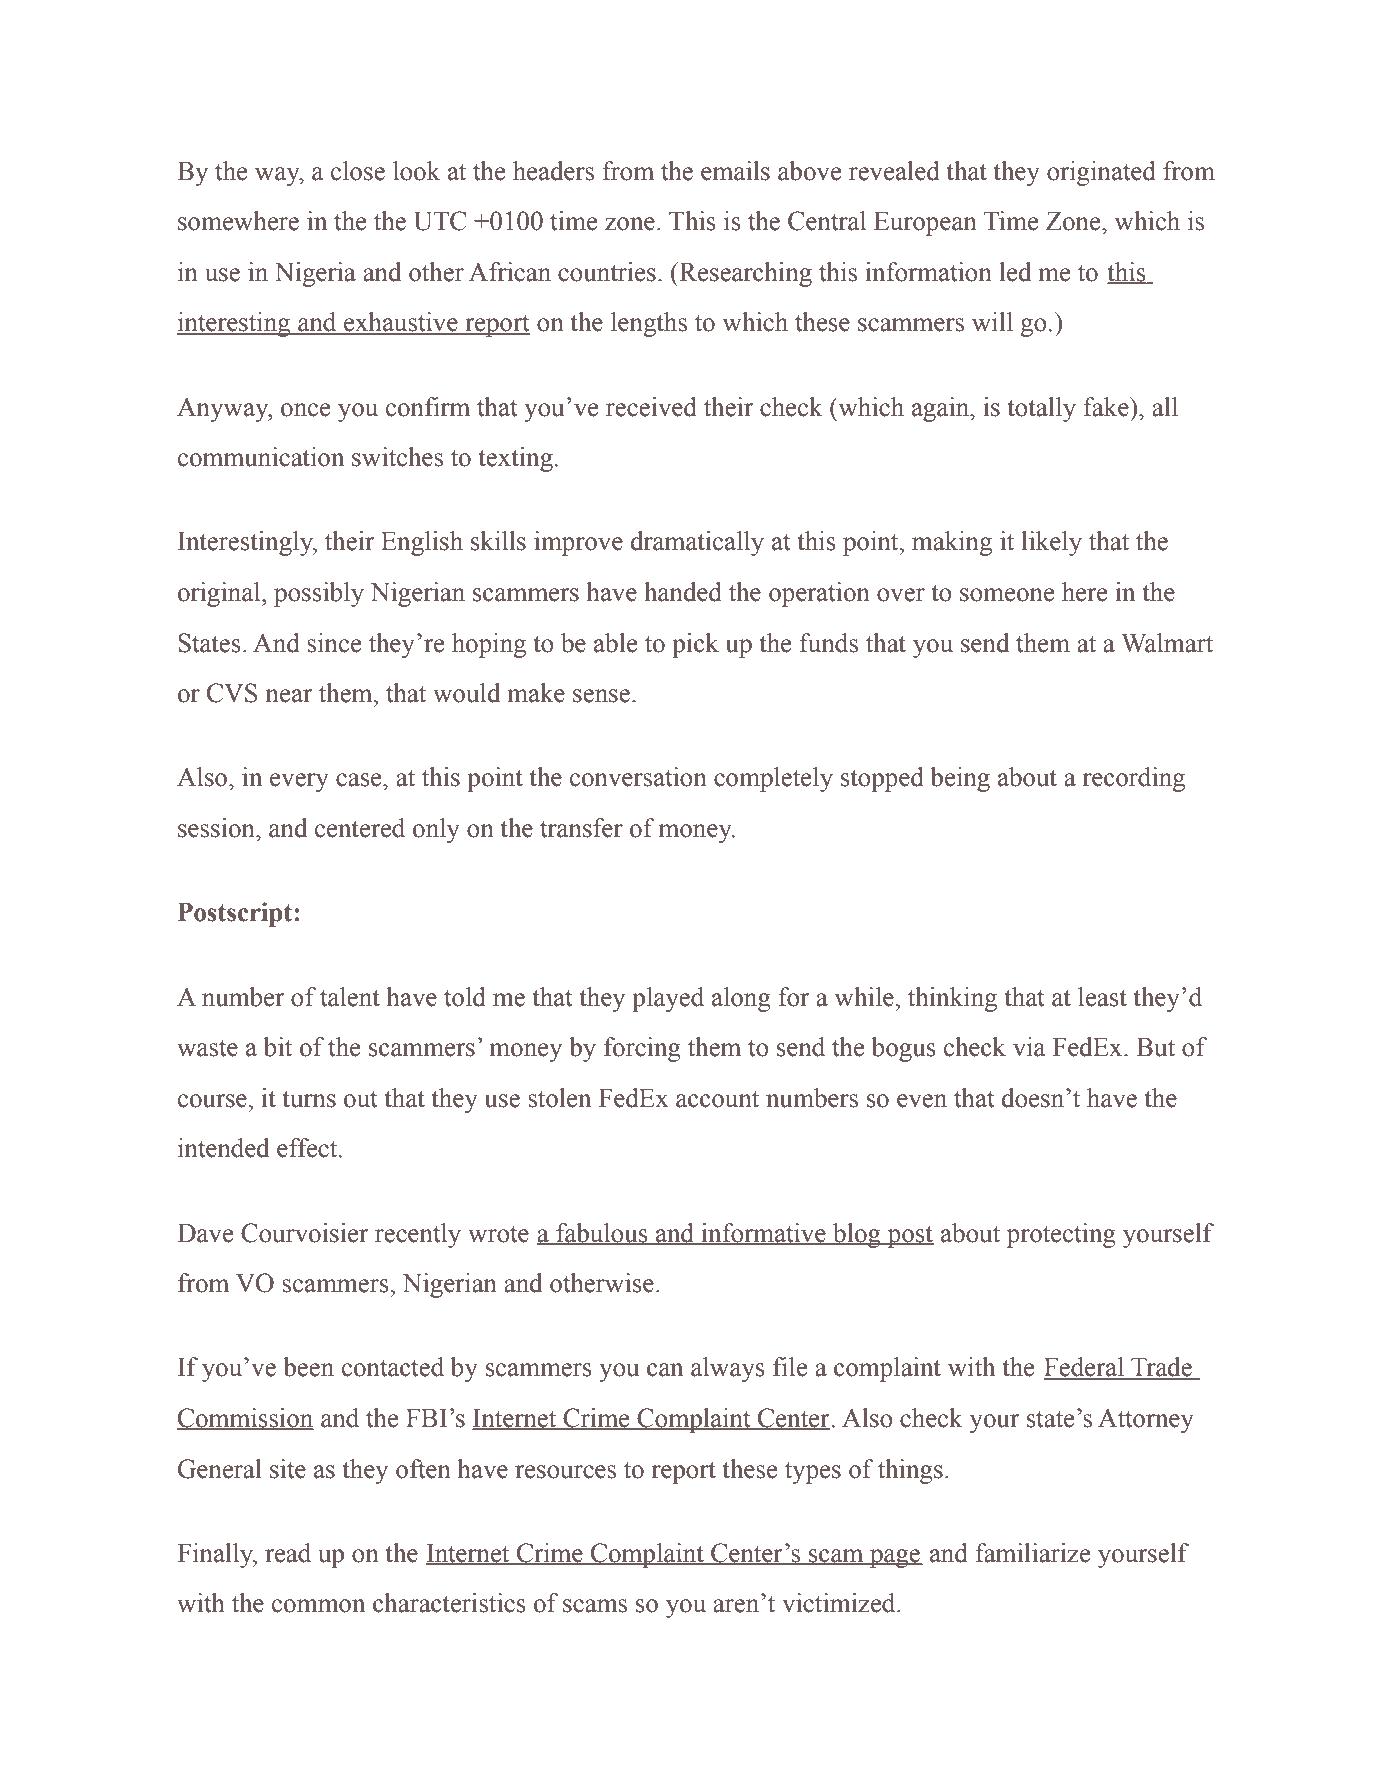  What do you see at coordinates (334, 643) in the screenshot?
I see `since` at bounding box center [334, 643].
